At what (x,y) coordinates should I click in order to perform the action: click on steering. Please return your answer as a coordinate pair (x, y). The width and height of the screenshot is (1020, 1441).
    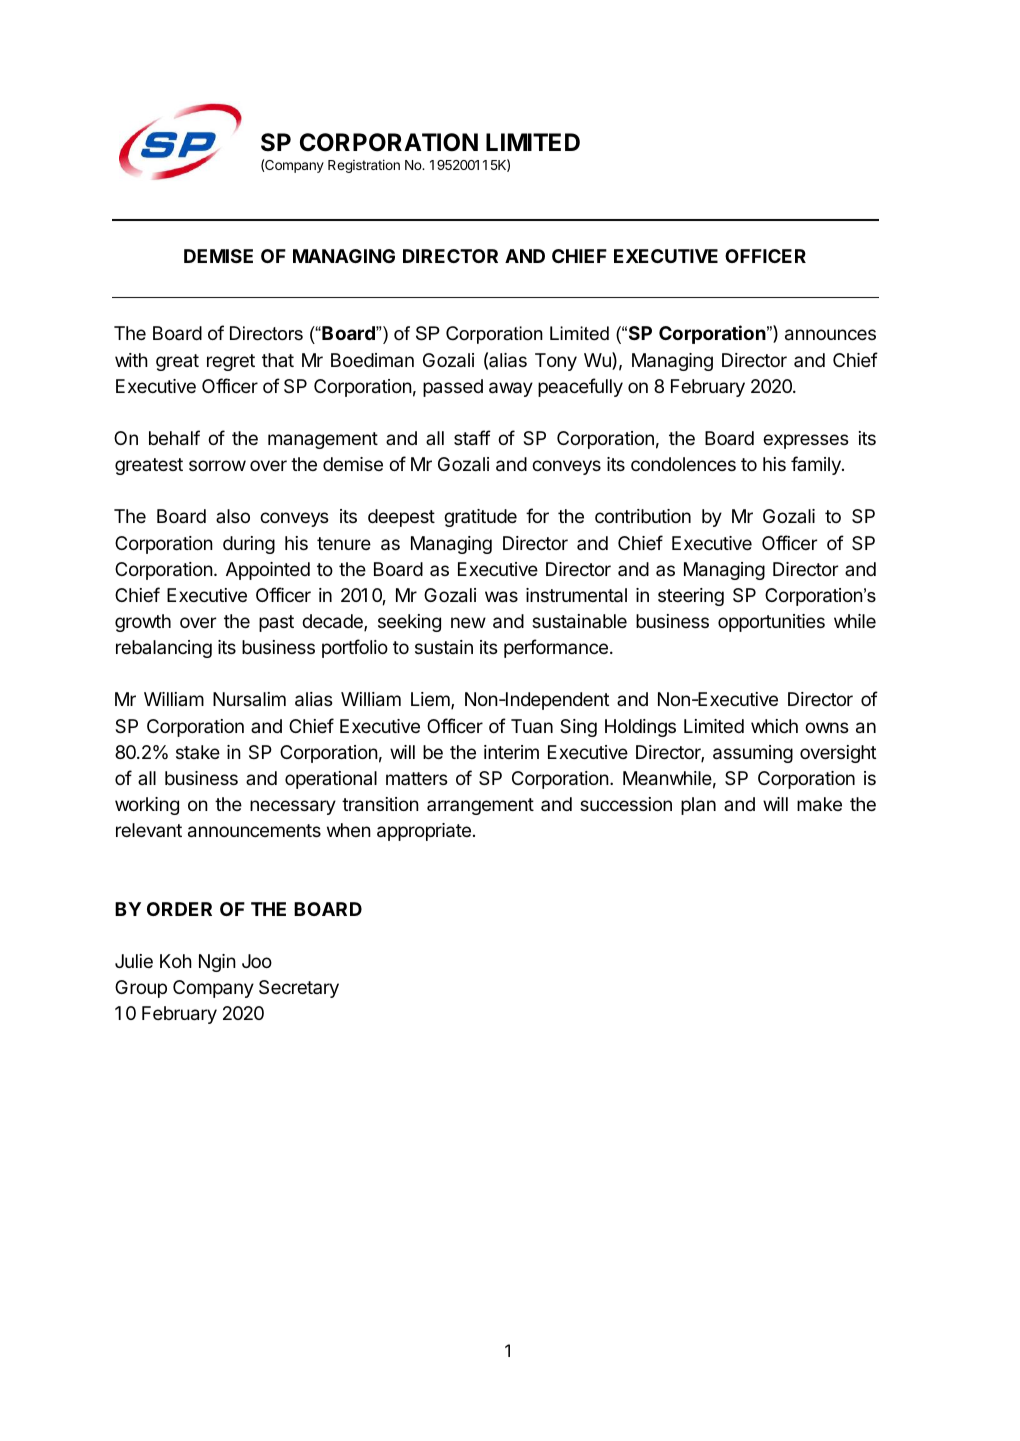
    Looking at the image, I should click on (691, 597).
